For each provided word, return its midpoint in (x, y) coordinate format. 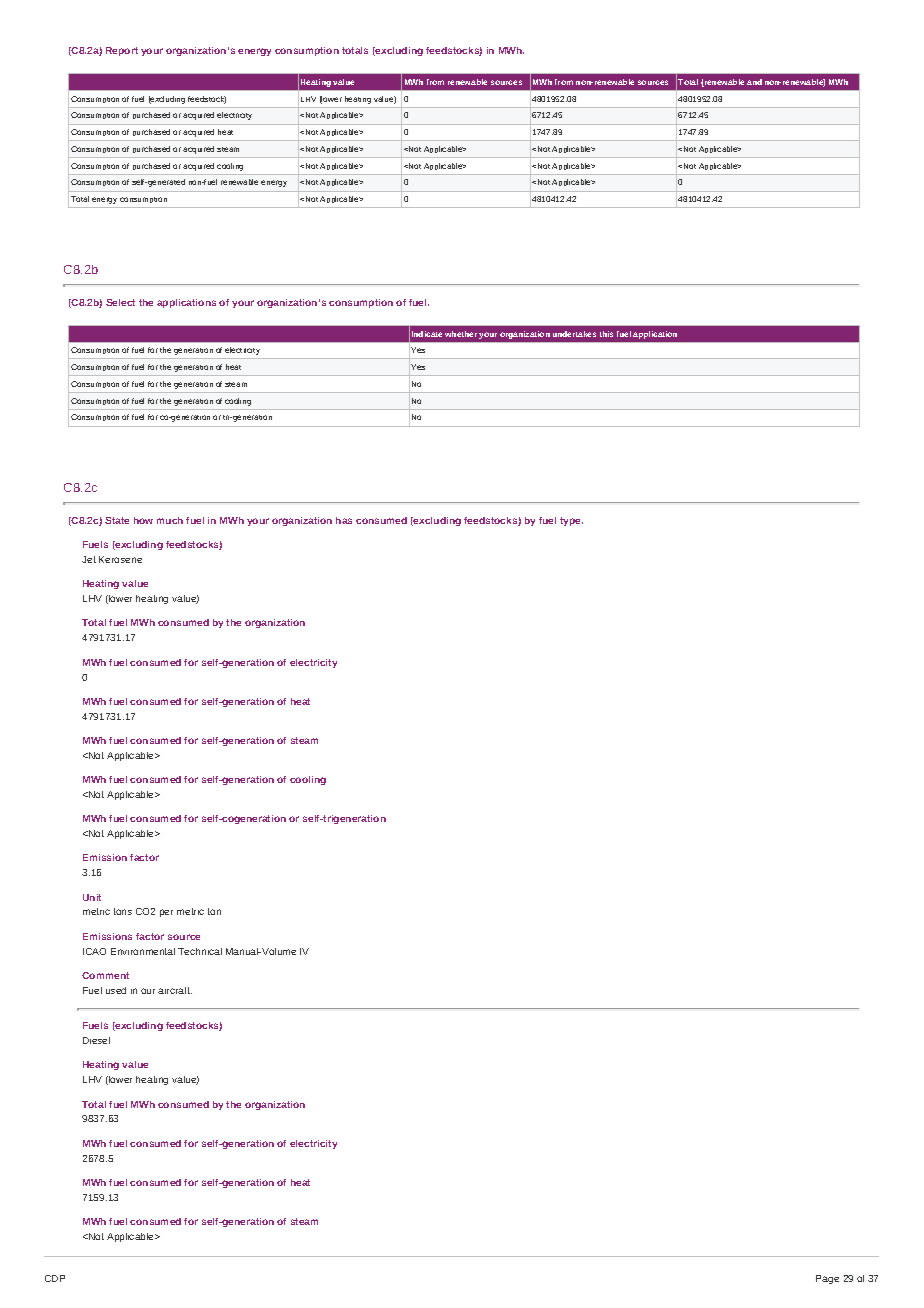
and (754, 82)
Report (122, 51)
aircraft (175, 990)
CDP (55, 1278)
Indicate (427, 334)
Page (827, 1279)
